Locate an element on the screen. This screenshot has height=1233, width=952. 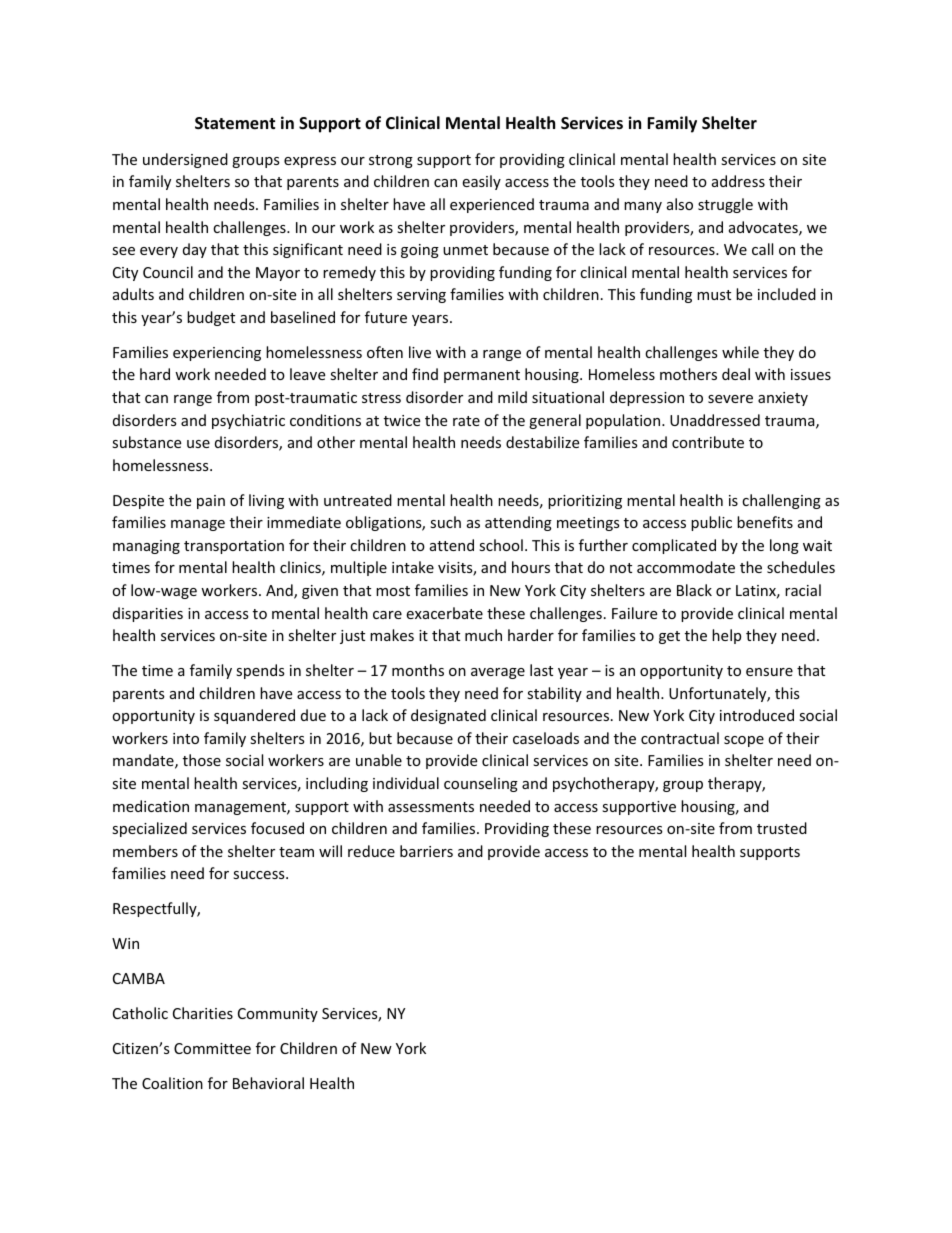
permanent is located at coordinates (482, 376).
